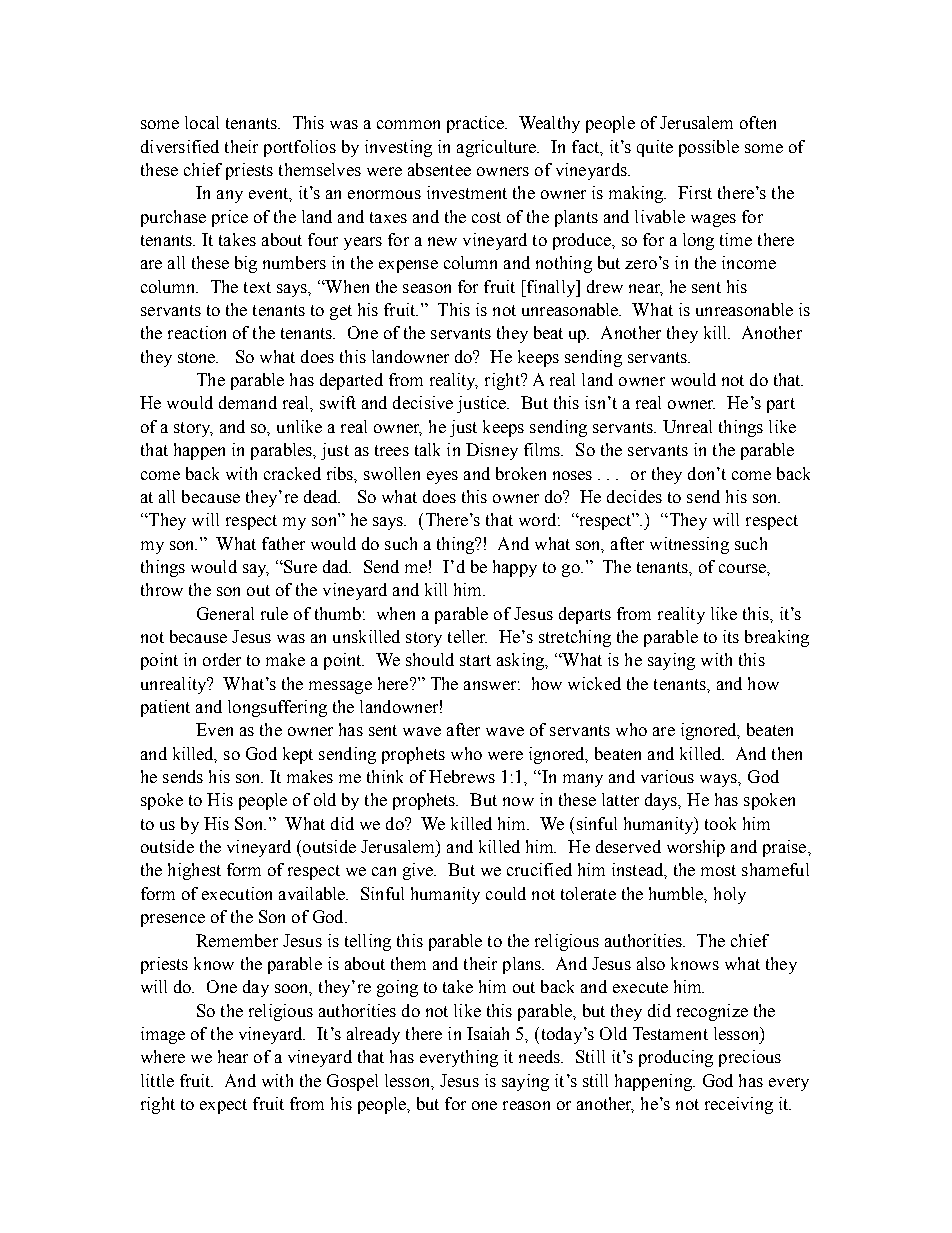 The width and height of the page is (952, 1233). What do you see at coordinates (202, 122) in the page?
I see `local` at bounding box center [202, 122].
